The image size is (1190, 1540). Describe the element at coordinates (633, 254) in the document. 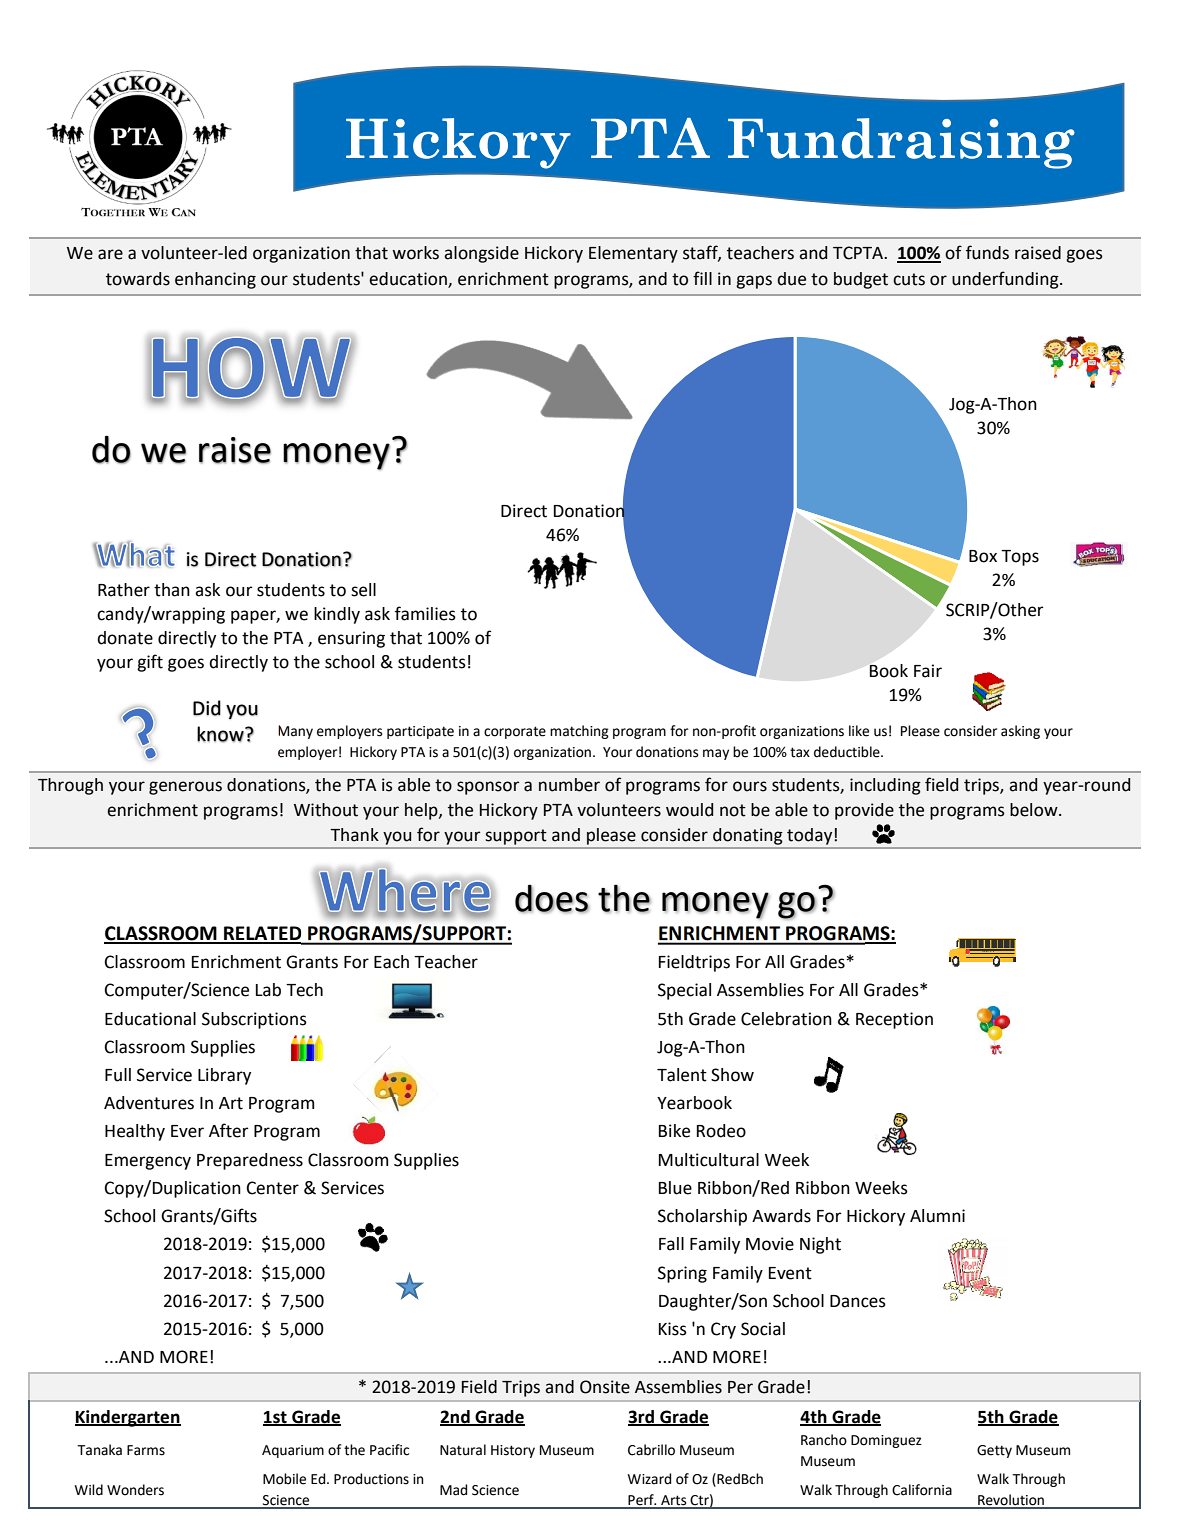

I see `Elementary` at that location.
